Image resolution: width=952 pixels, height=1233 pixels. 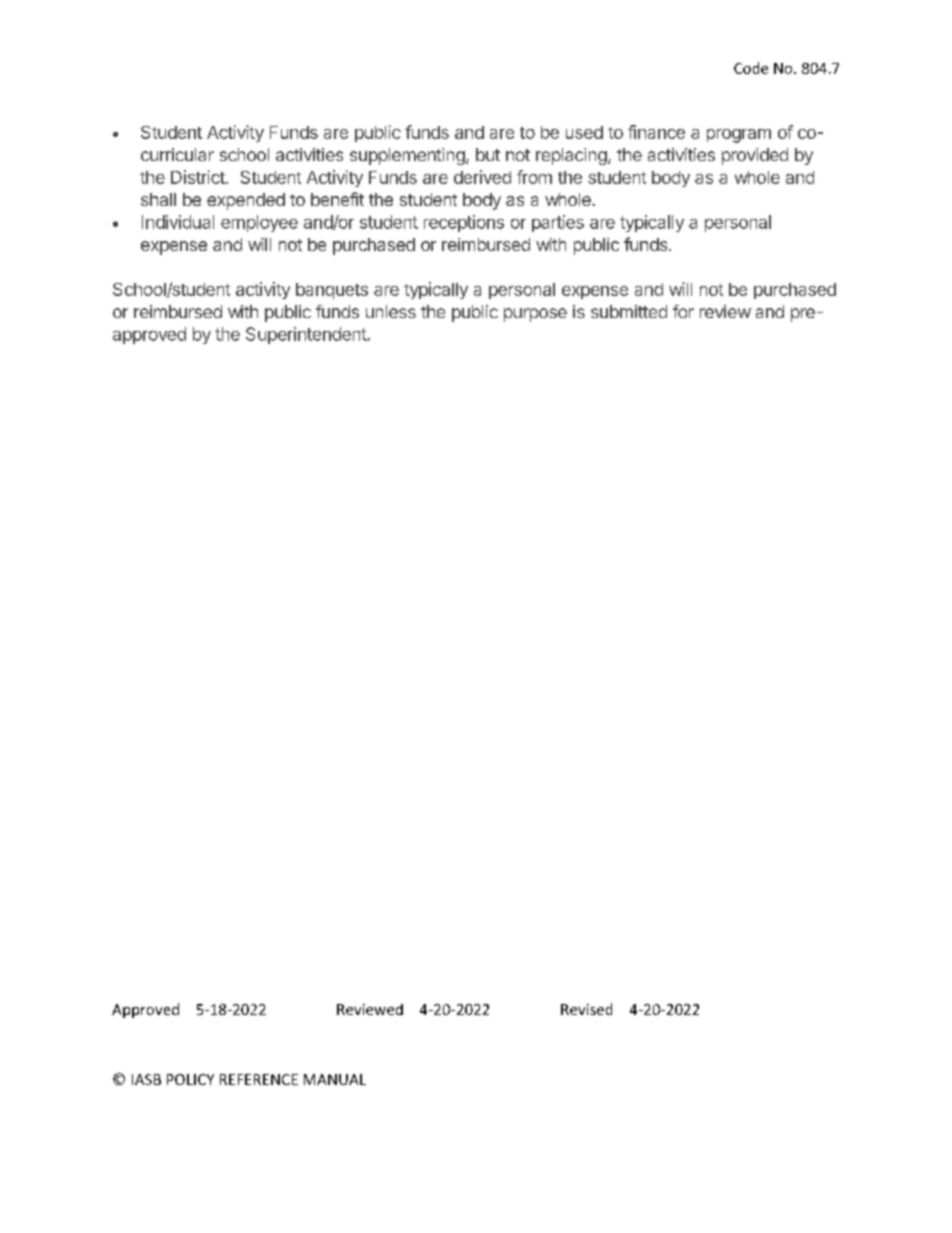 What do you see at coordinates (190, 1079) in the document?
I see `POLICY` at bounding box center [190, 1079].
